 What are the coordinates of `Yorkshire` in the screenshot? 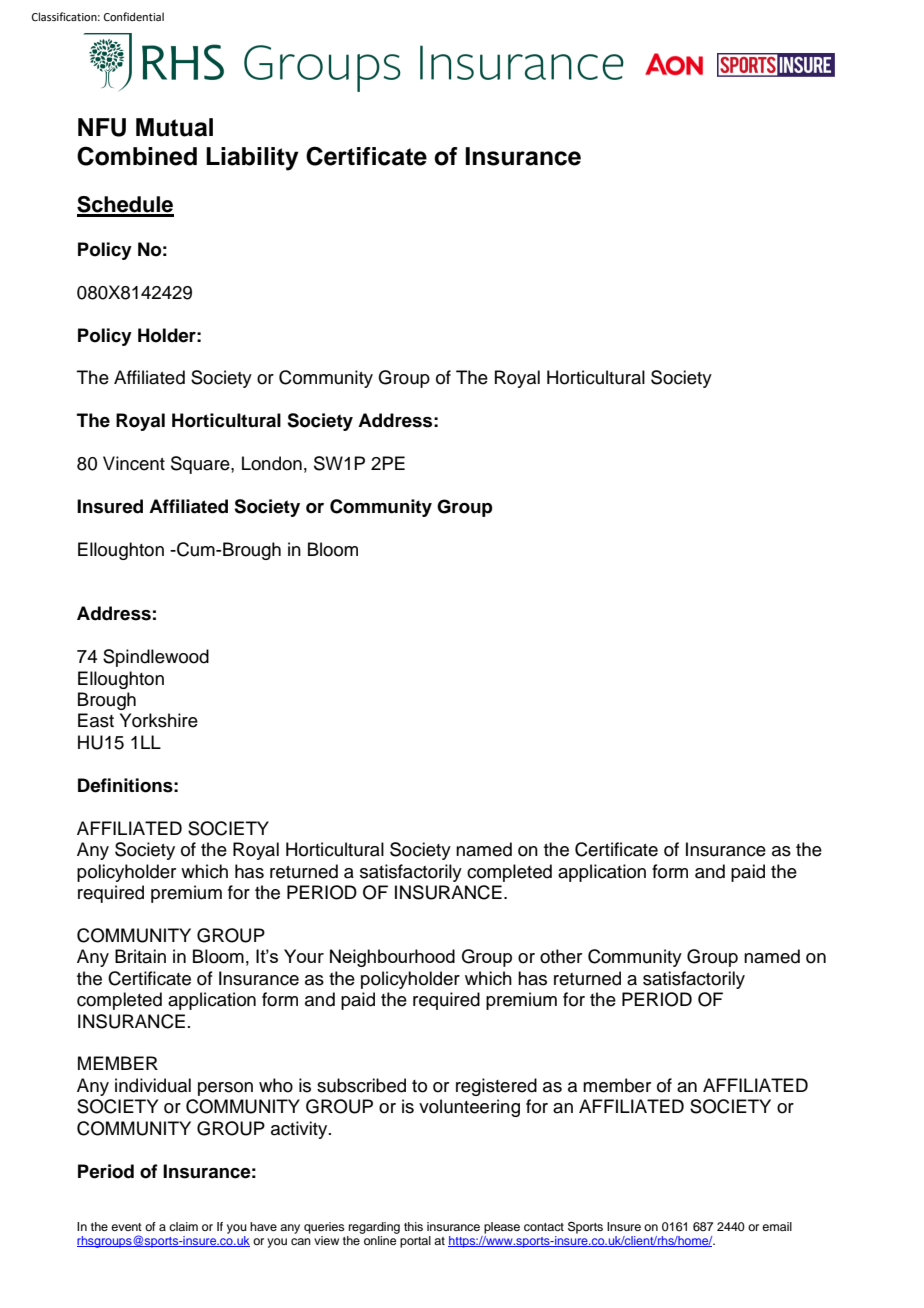 It's located at (159, 720).
